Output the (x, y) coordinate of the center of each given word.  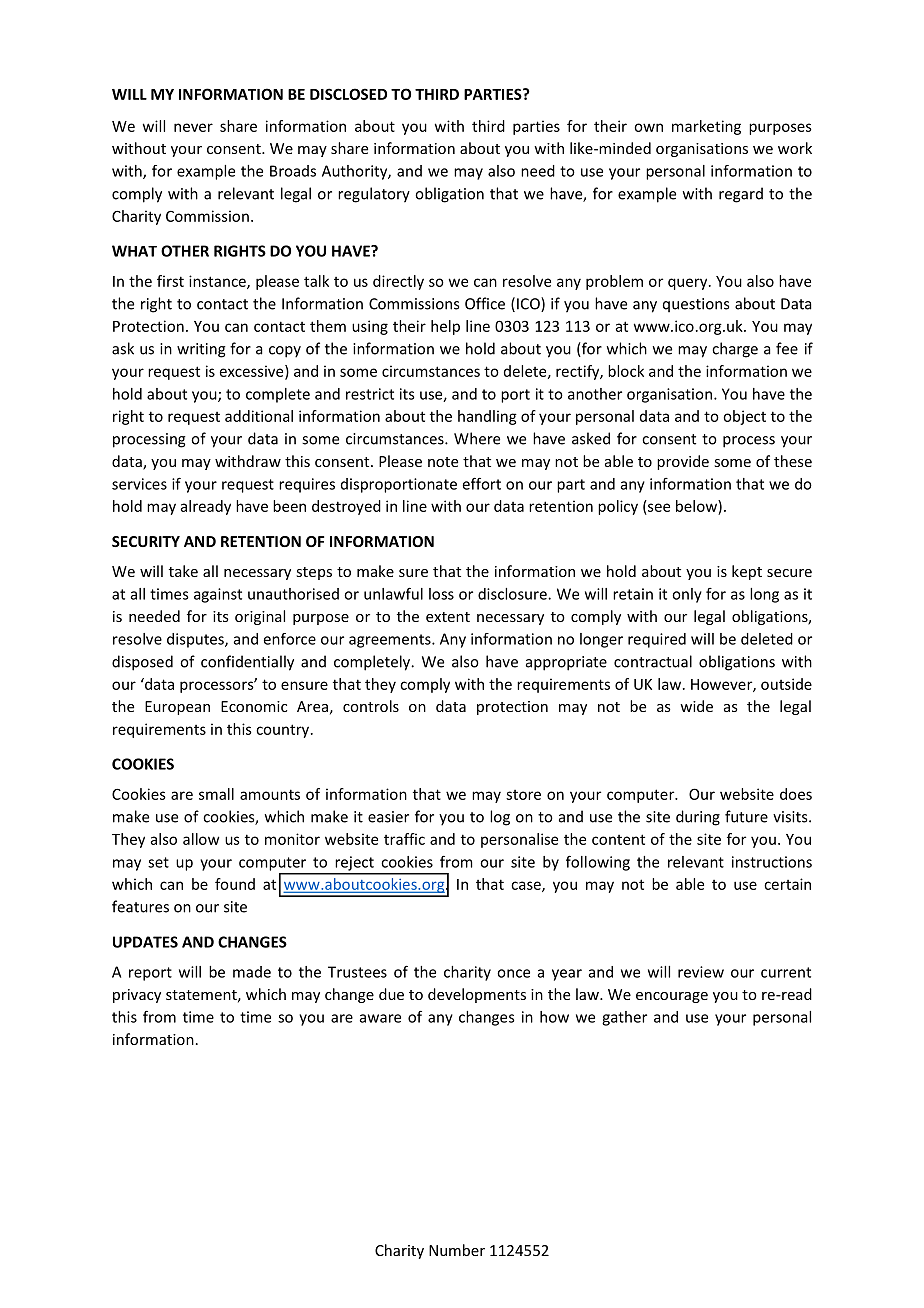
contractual (653, 661)
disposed (142, 663)
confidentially (247, 663)
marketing (706, 127)
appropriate (566, 663)
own (648, 127)
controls (371, 706)
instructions (772, 862)
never (193, 127)
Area (312, 706)
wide (696, 706)
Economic (254, 706)
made (252, 972)
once (513, 973)
